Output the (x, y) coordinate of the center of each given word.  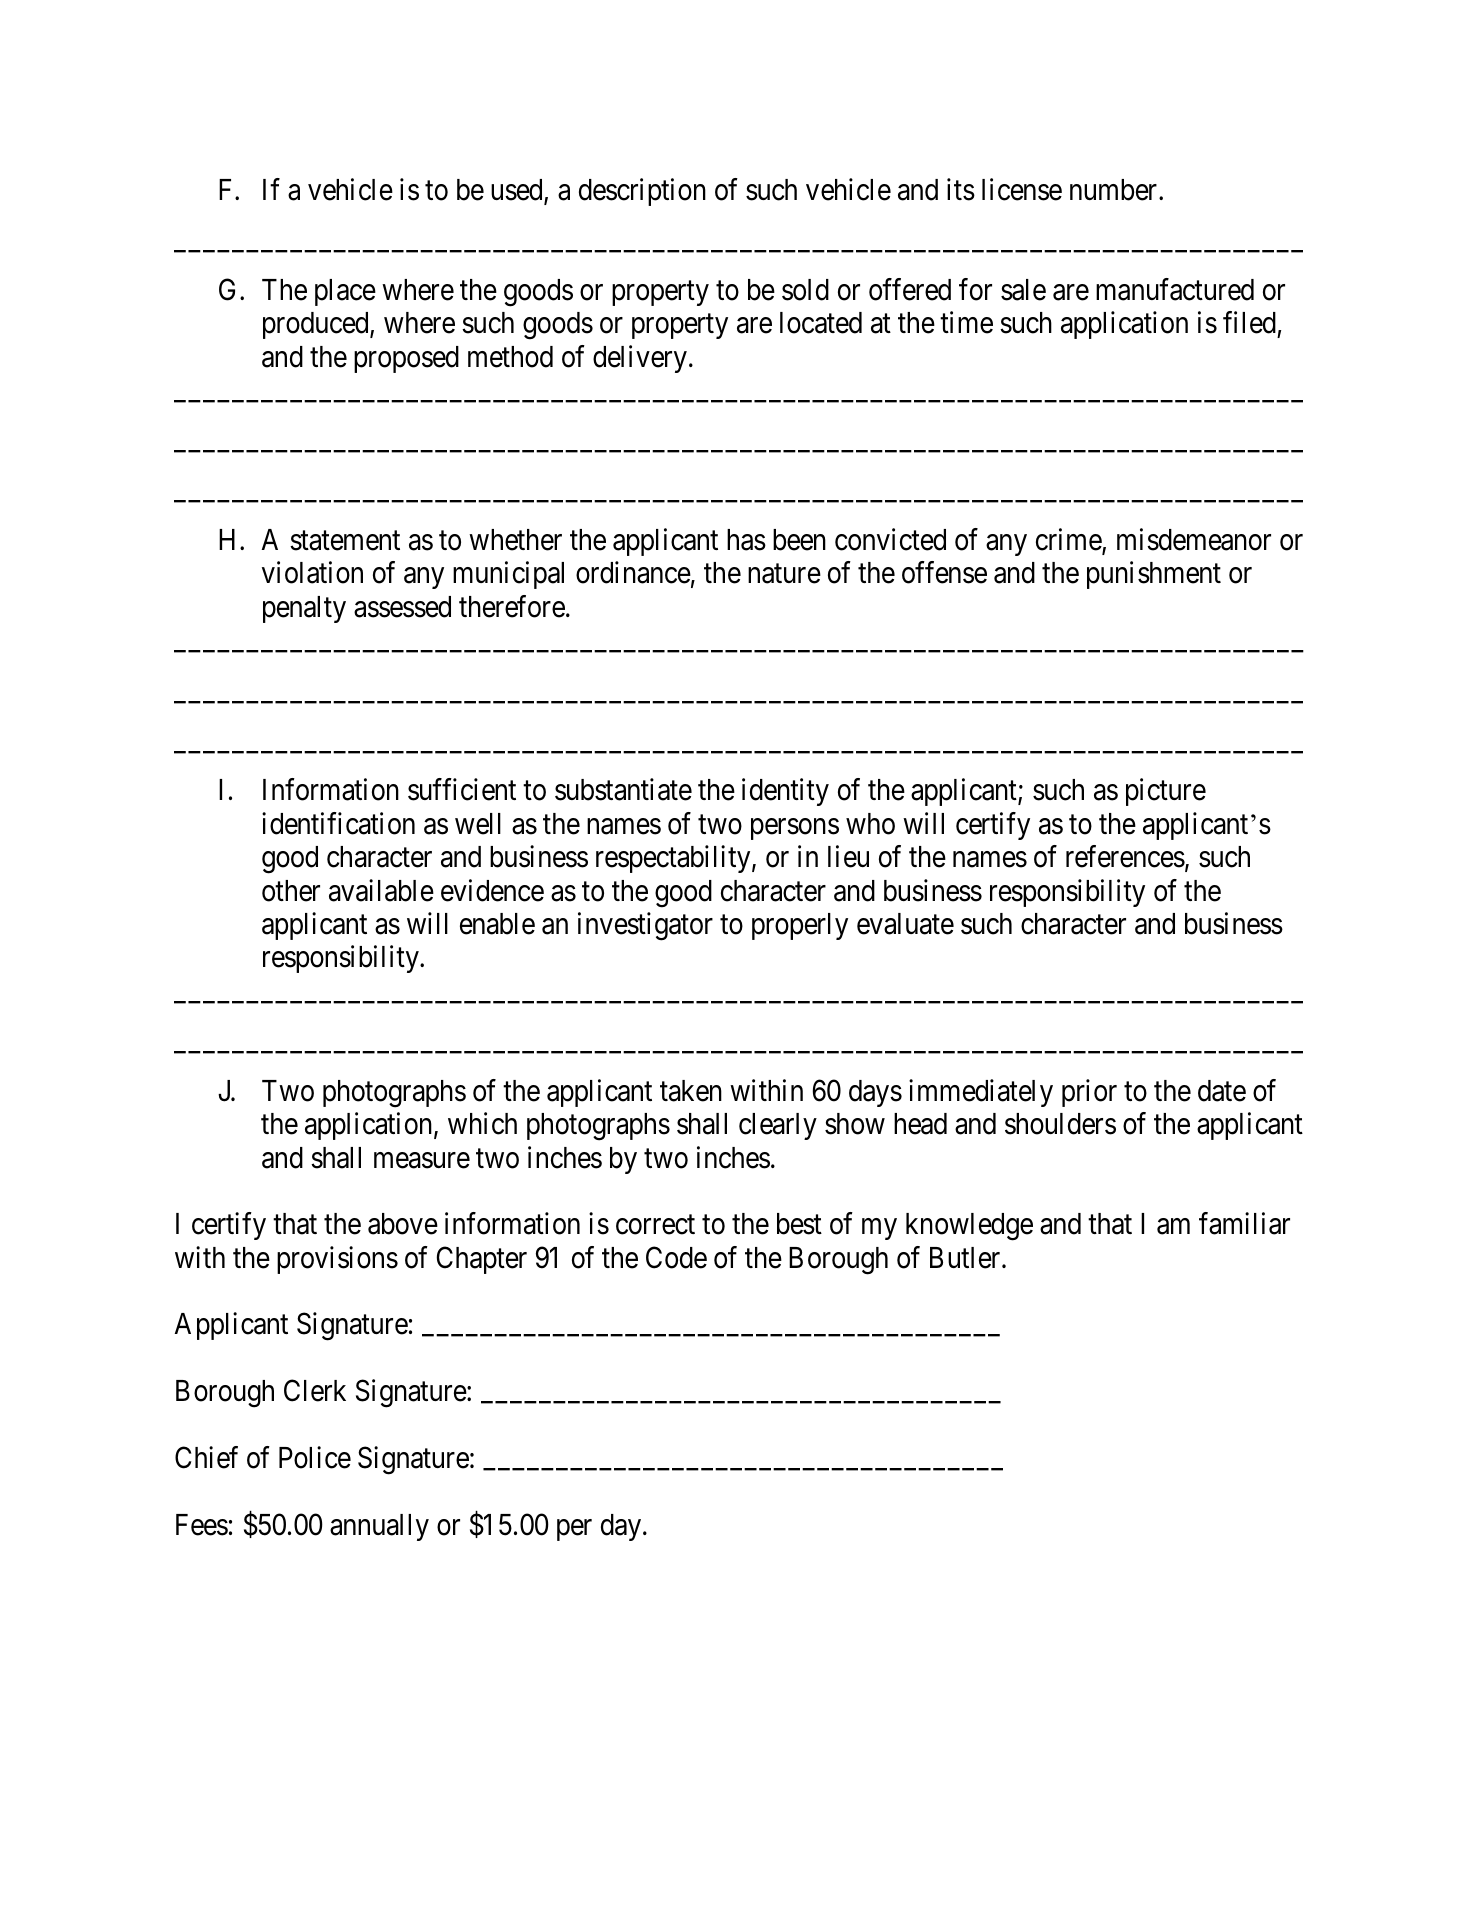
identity (785, 792)
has (746, 540)
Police (315, 1457)
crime (1069, 540)
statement (345, 541)
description (642, 192)
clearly (778, 1126)
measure (422, 1160)
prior (1089, 1093)
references (1125, 856)
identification (338, 823)
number (1115, 190)
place (345, 292)
